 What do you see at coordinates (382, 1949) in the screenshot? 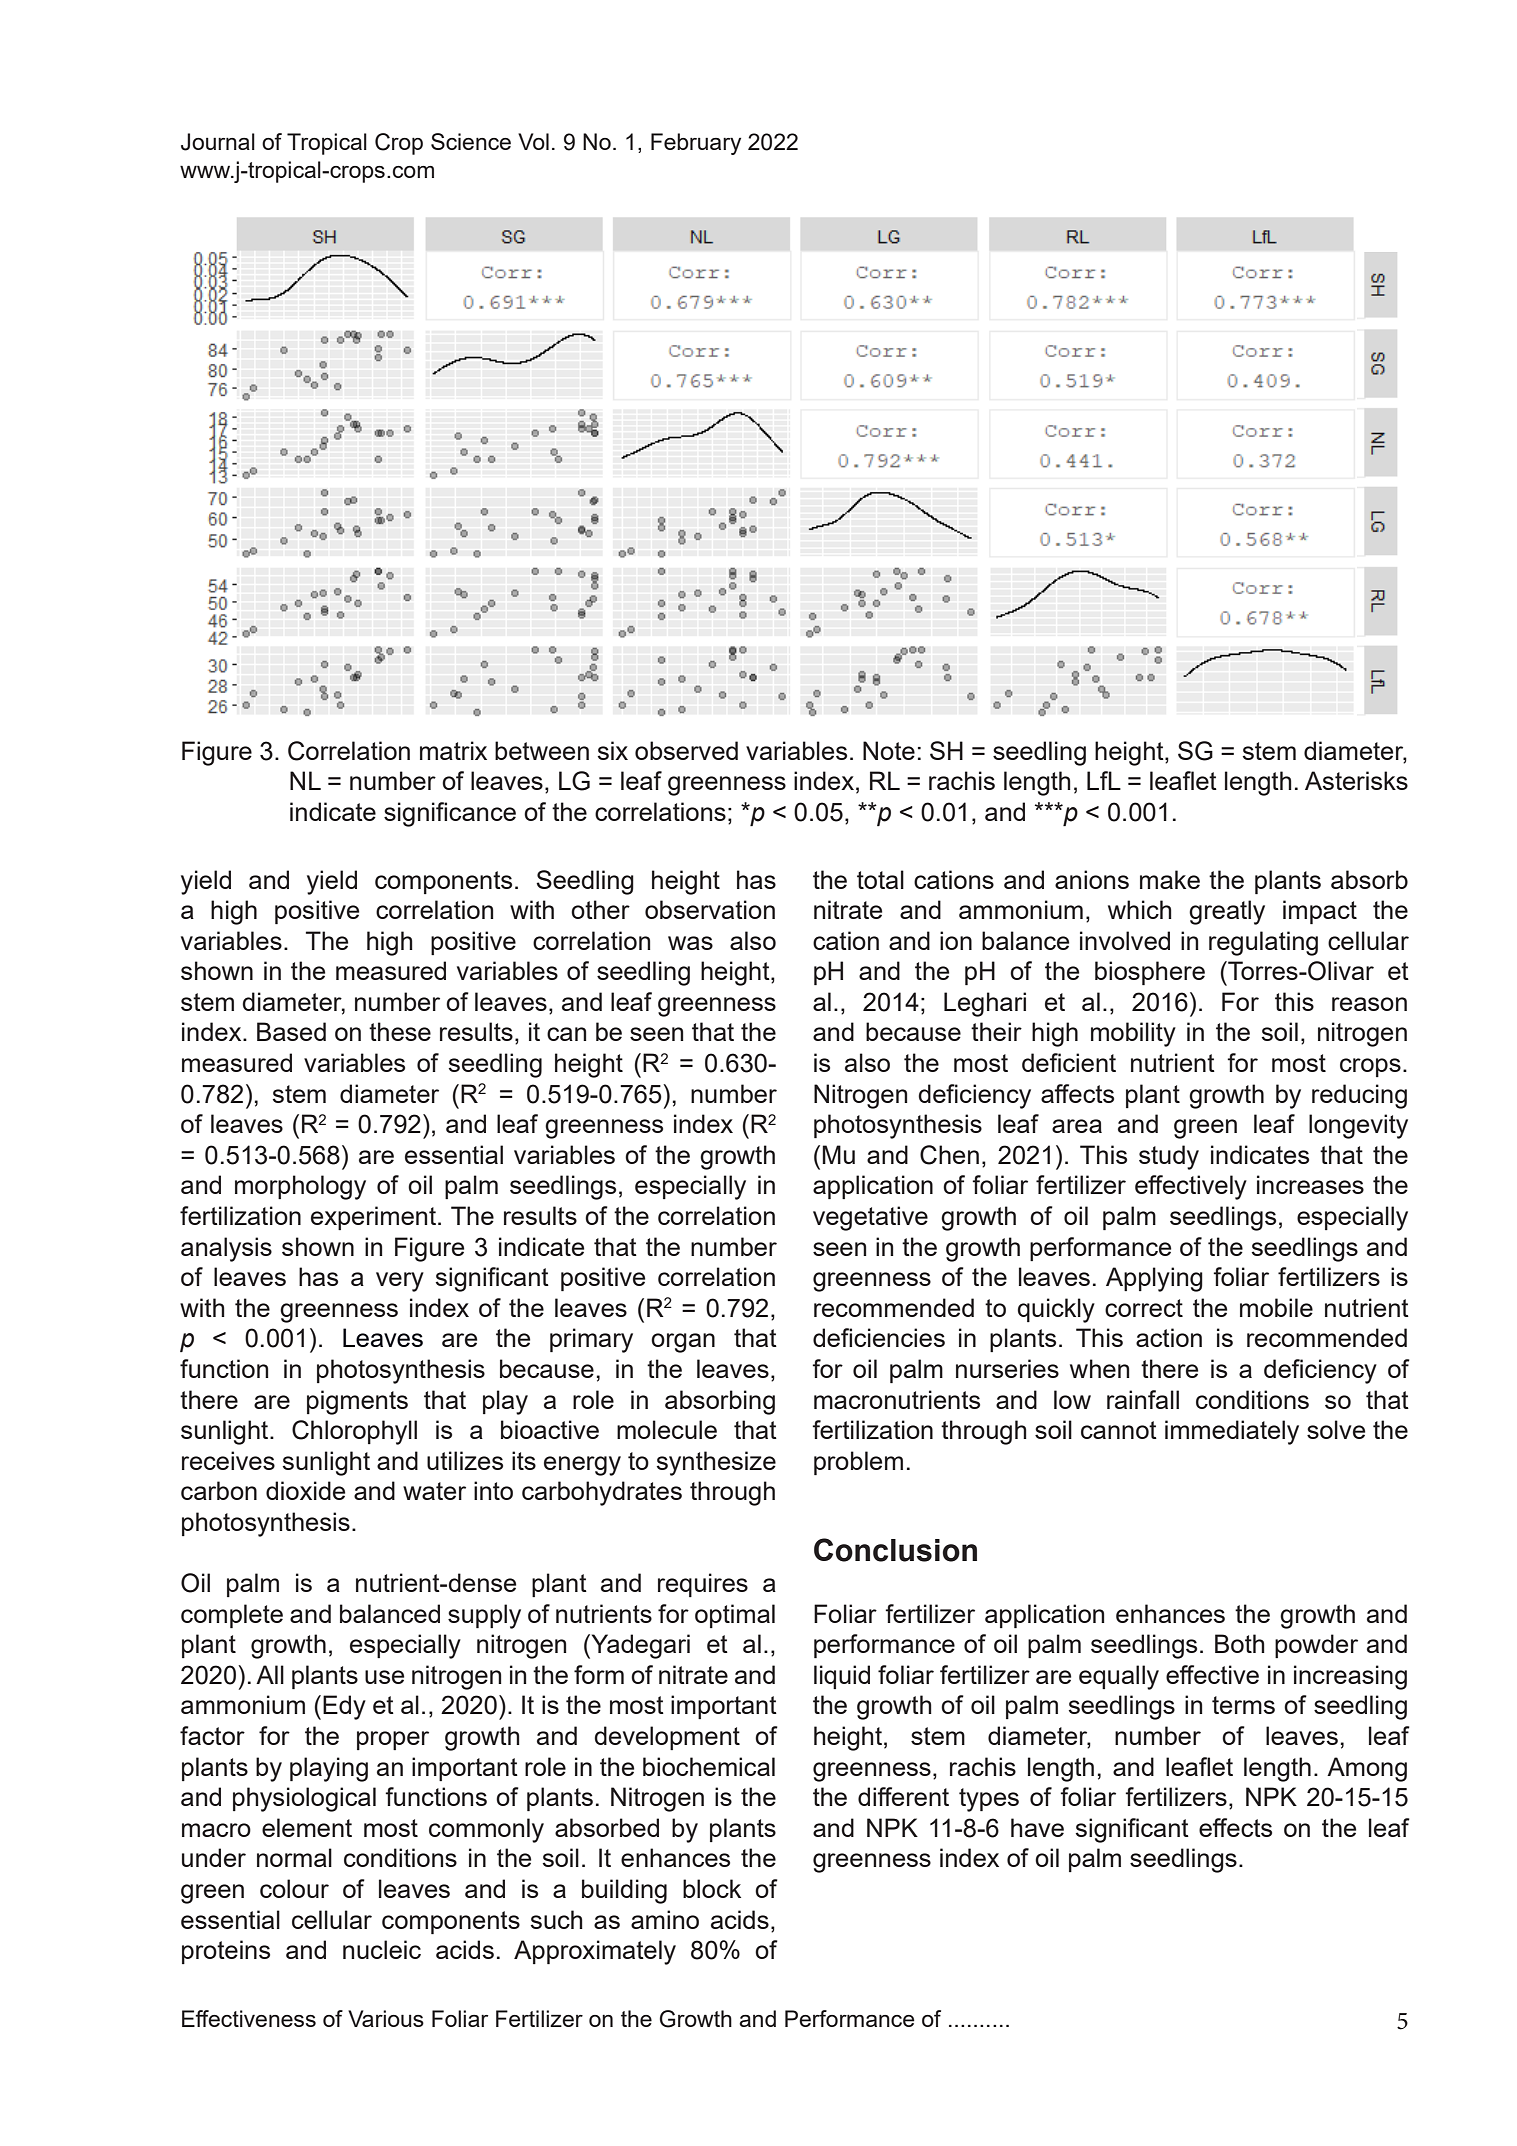
I see `nucleic` at bounding box center [382, 1949].
